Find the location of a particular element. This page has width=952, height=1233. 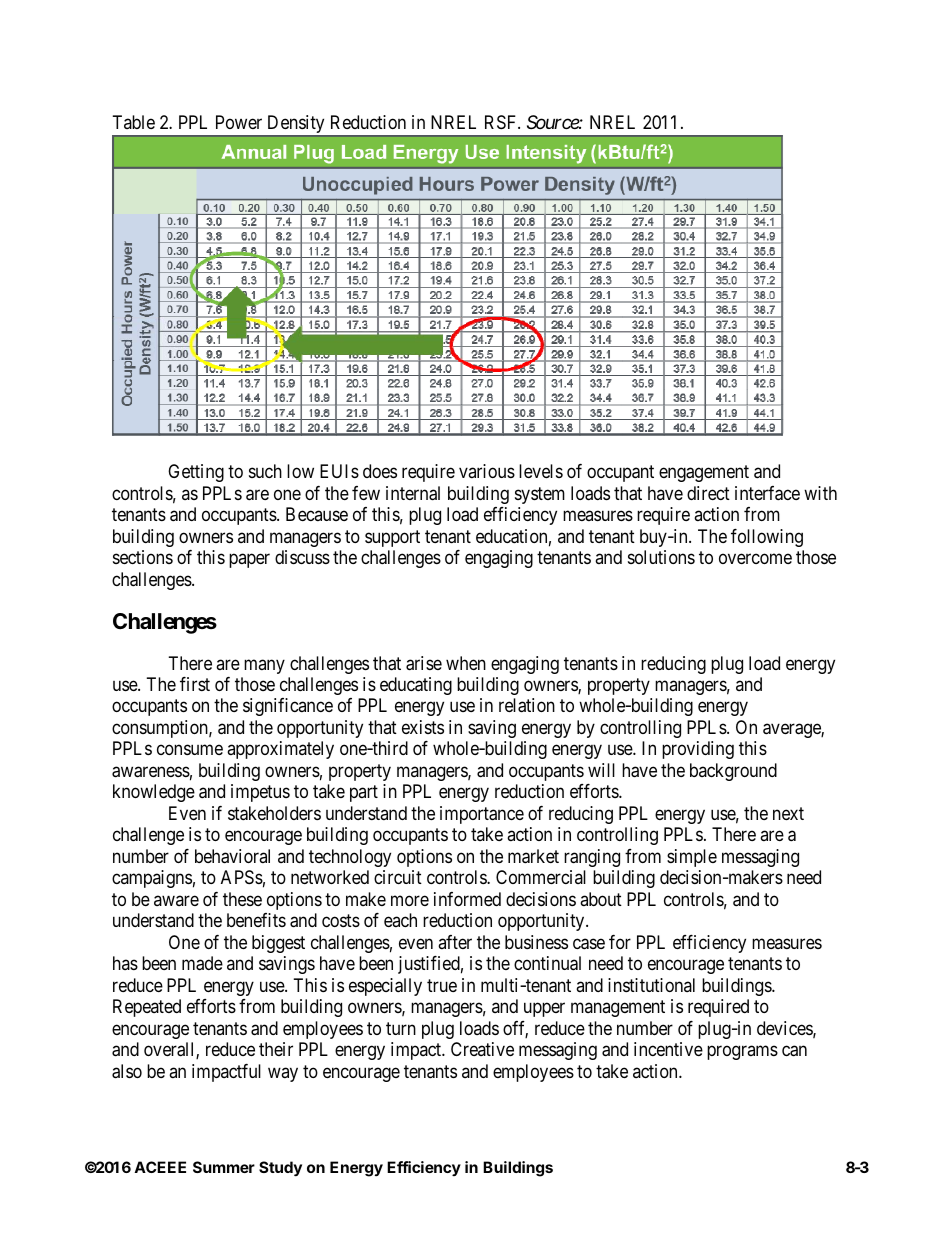

engagement is located at coordinates (704, 473).
